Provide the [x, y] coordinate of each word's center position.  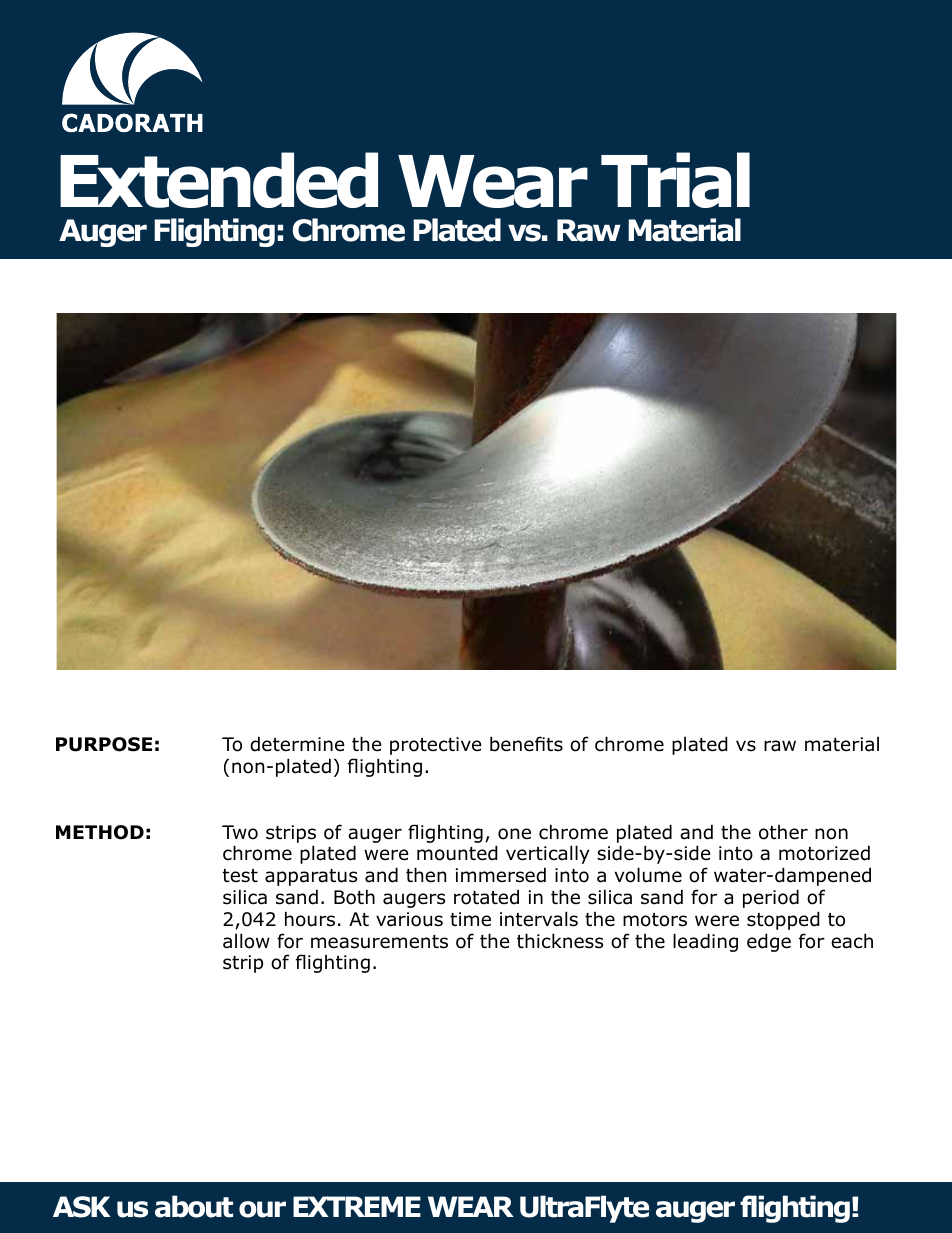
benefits [526, 744]
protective [436, 746]
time [470, 919]
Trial [675, 180]
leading [705, 942]
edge [769, 942]
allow [246, 941]
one [514, 834]
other [783, 832]
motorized [824, 853]
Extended [219, 180]
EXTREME [357, 1206]
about [194, 1206]
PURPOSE [104, 744]
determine [297, 744]
